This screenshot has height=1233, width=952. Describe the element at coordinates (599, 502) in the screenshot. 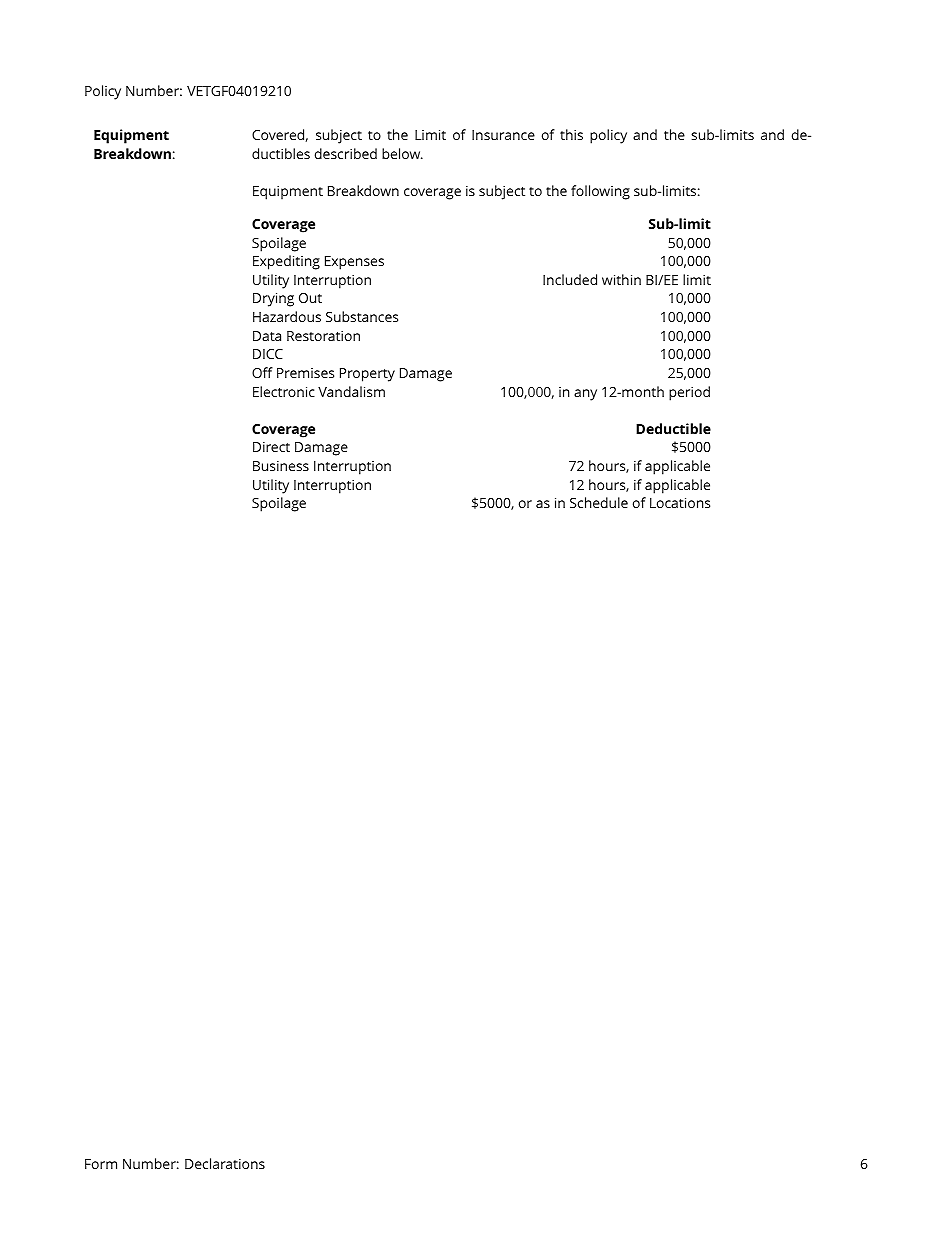

I see `Schedule` at that location.
